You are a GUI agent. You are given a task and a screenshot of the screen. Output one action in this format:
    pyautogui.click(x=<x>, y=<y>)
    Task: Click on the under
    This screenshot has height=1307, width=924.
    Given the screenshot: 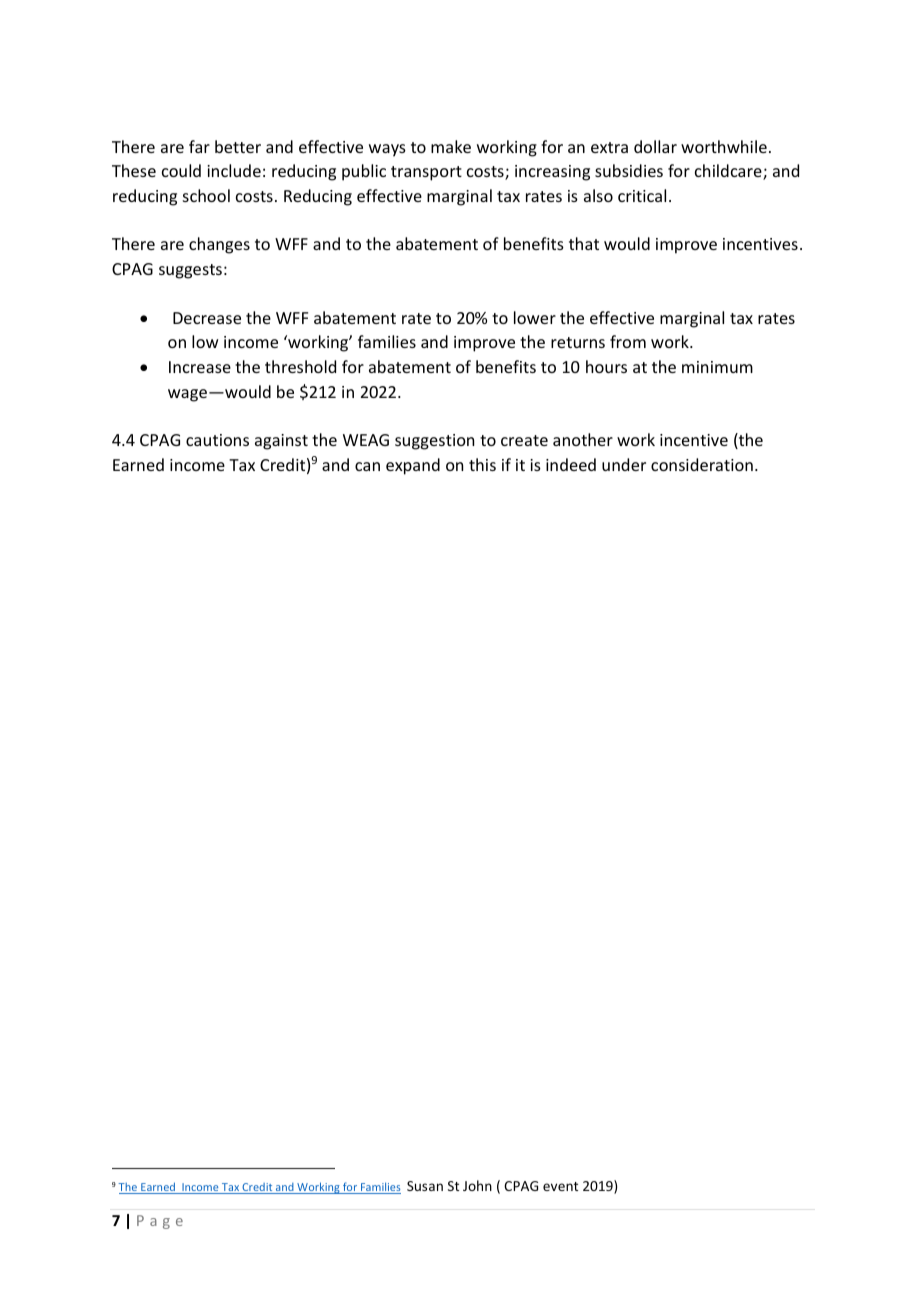 What is the action you would take?
    pyautogui.click(x=624, y=464)
